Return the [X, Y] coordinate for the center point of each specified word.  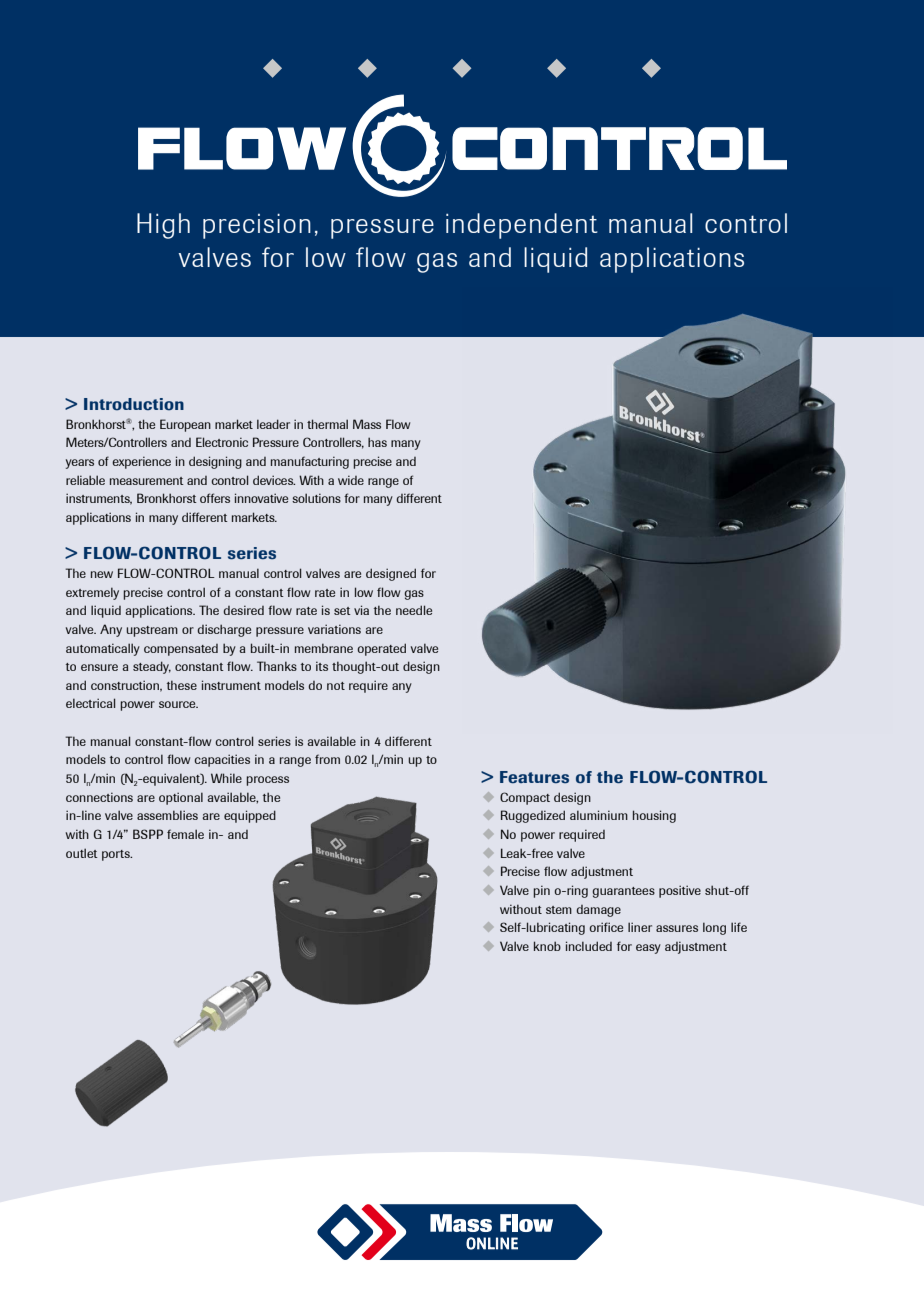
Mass [367, 424]
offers [215, 498]
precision [257, 226]
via [361, 610]
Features [534, 777]
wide [351, 480]
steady [152, 667]
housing [654, 816]
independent [521, 226]
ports [117, 855]
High [163, 226]
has [377, 442]
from [327, 759]
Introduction [134, 404]
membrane [324, 648]
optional [181, 798]
